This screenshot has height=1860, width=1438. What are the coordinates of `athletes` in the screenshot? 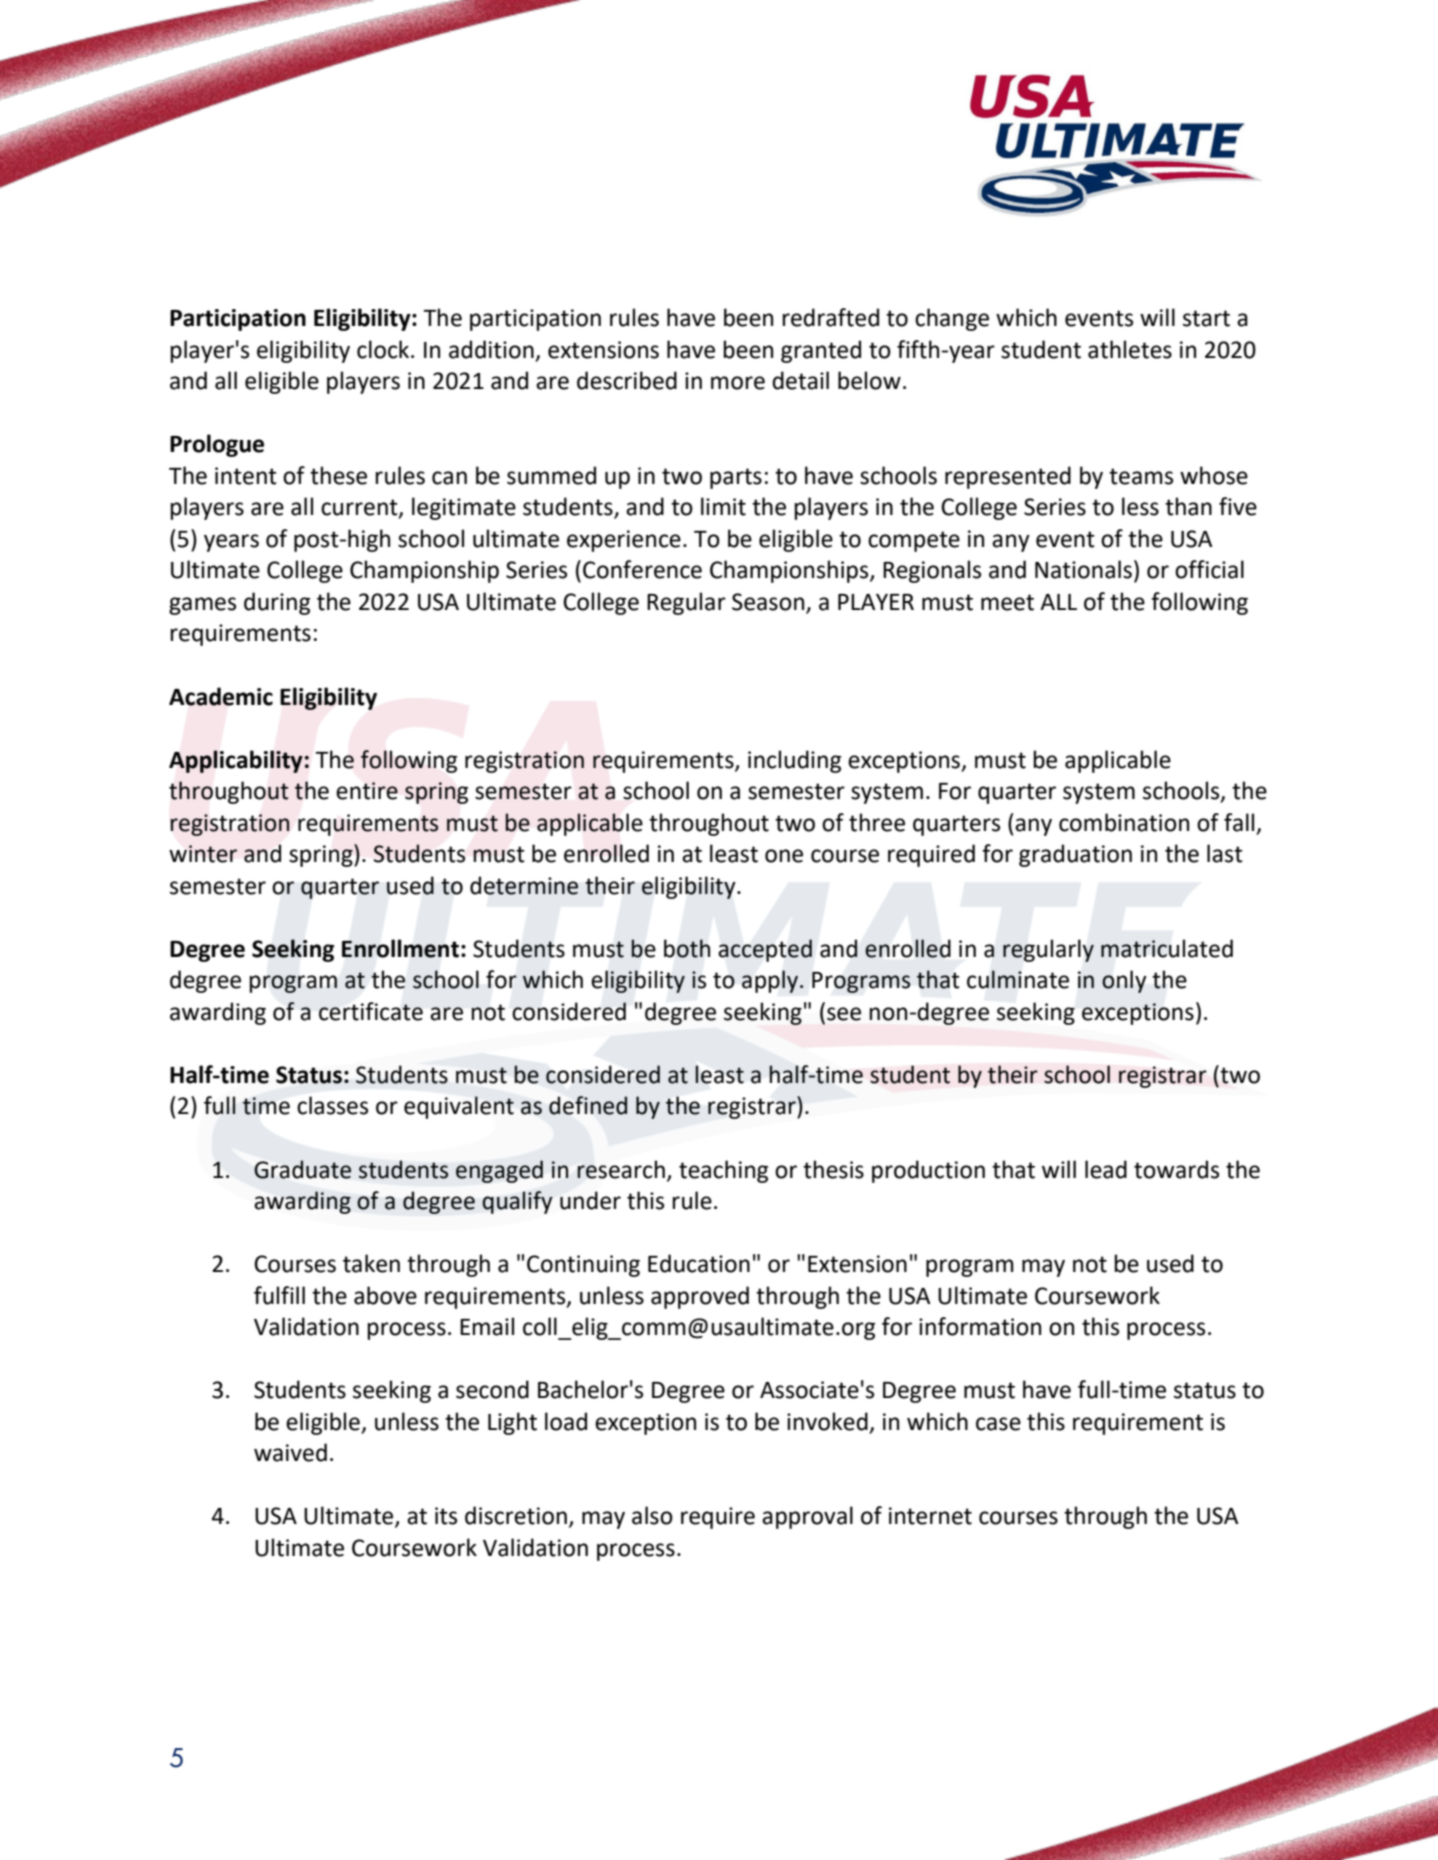 It's located at (1130, 349).
